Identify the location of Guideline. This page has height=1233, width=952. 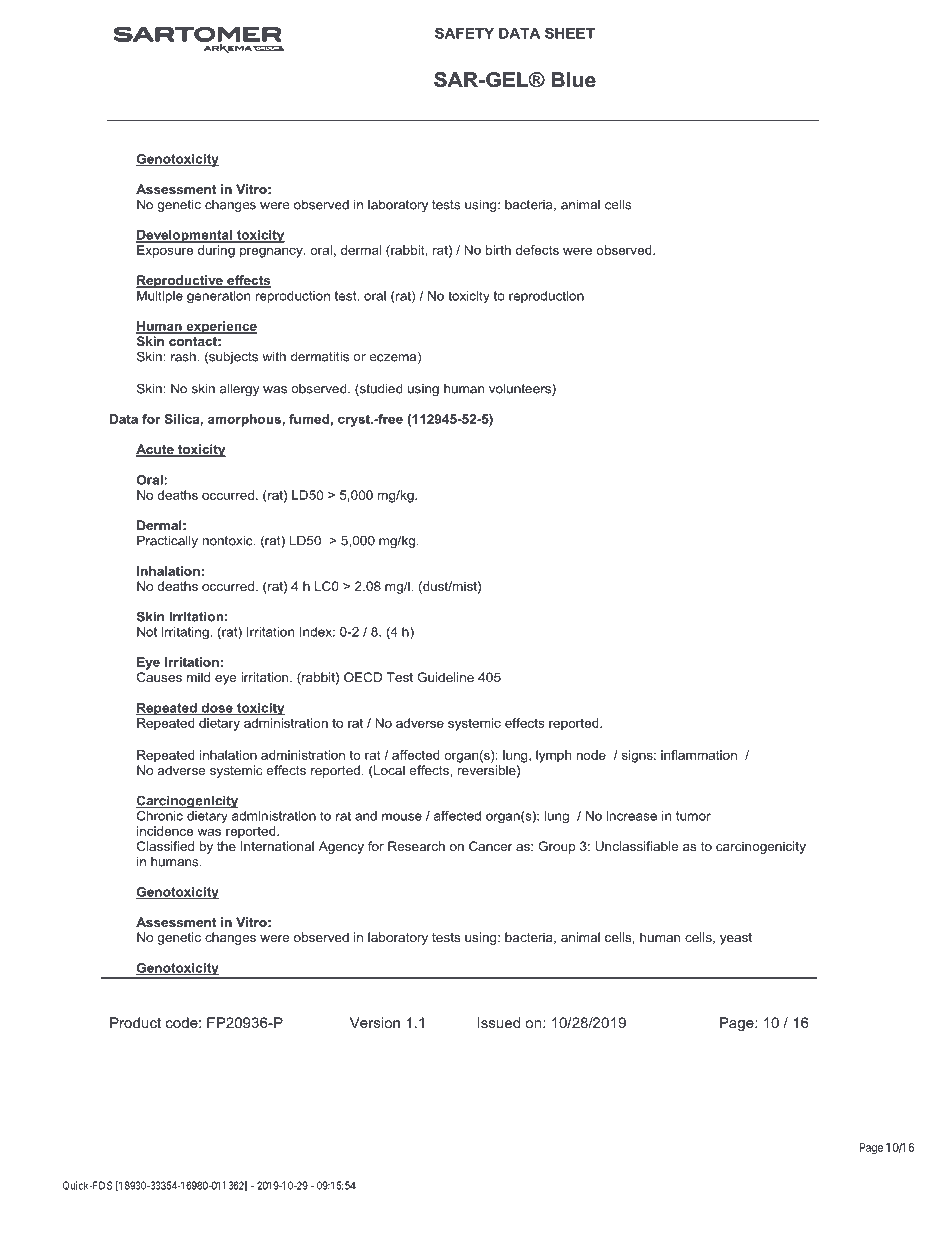
(445, 677).
